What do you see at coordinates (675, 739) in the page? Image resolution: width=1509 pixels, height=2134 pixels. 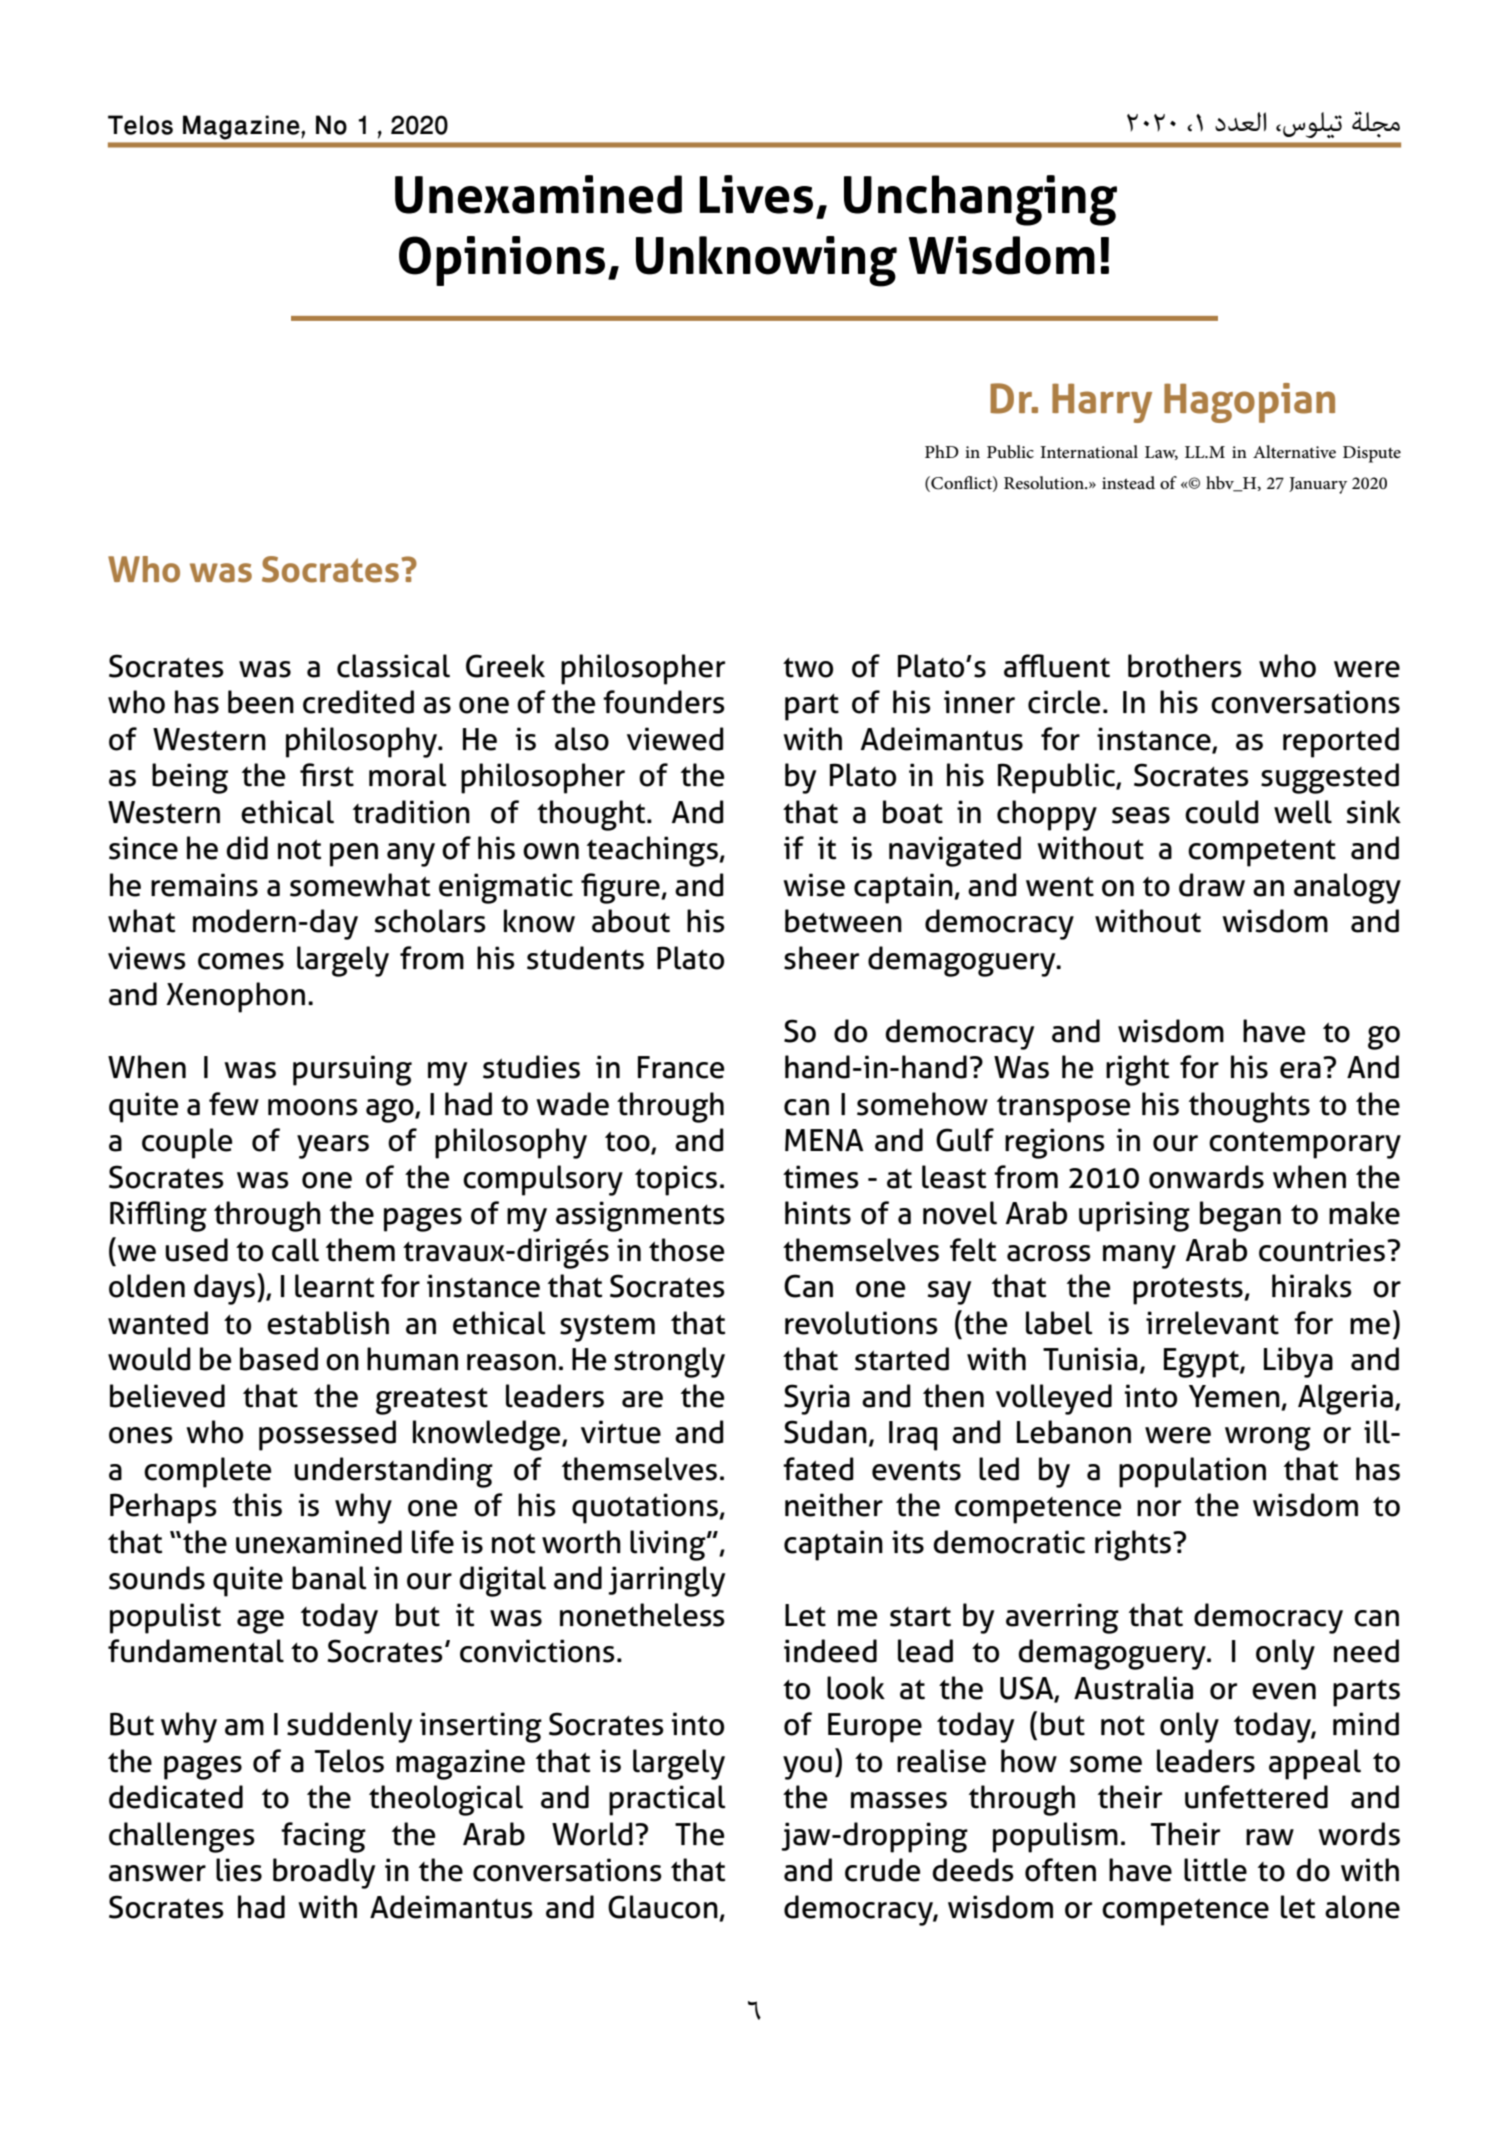 I see `viewed` at bounding box center [675, 739].
